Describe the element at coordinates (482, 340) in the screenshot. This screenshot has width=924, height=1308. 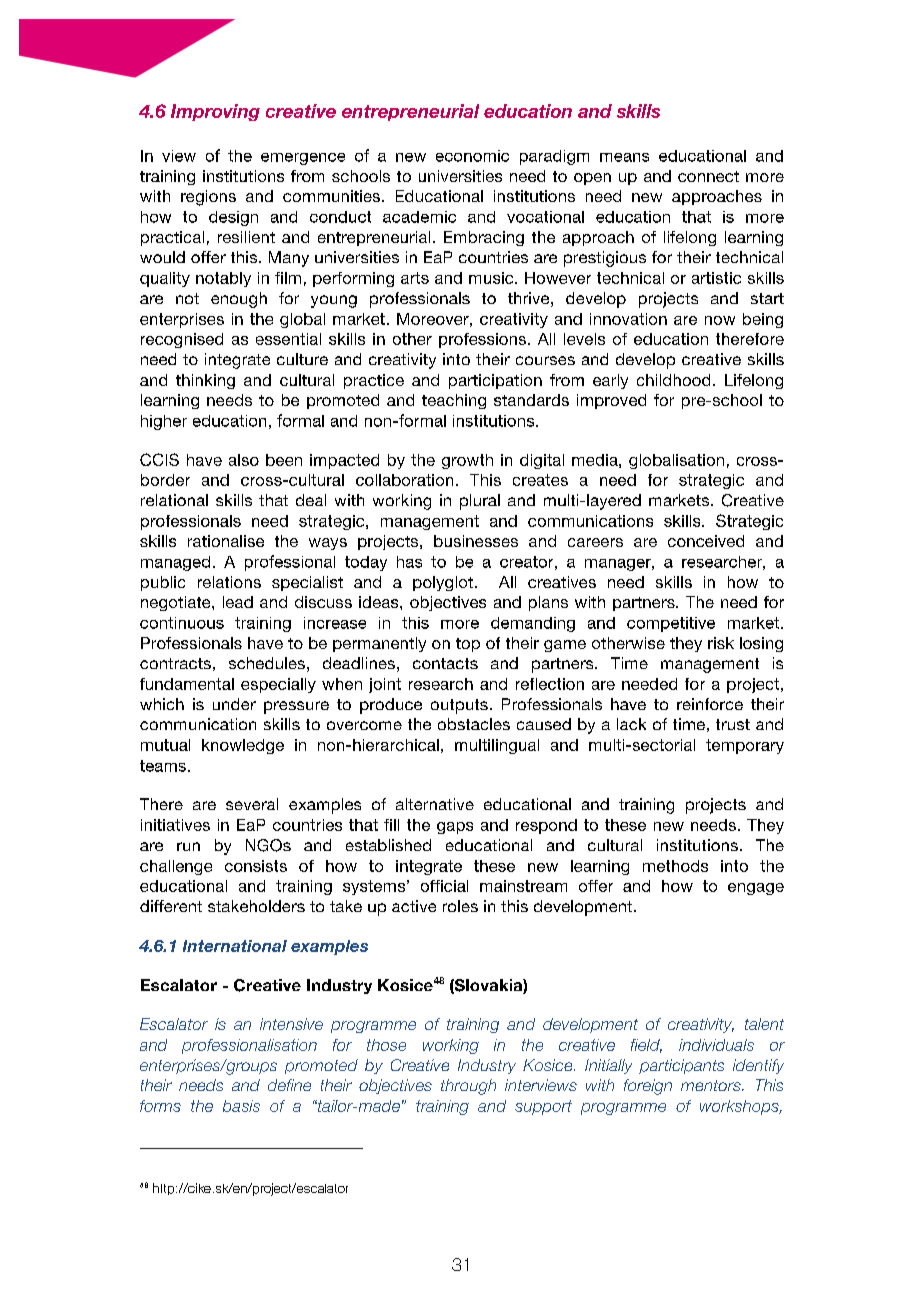
I see `professions` at that location.
